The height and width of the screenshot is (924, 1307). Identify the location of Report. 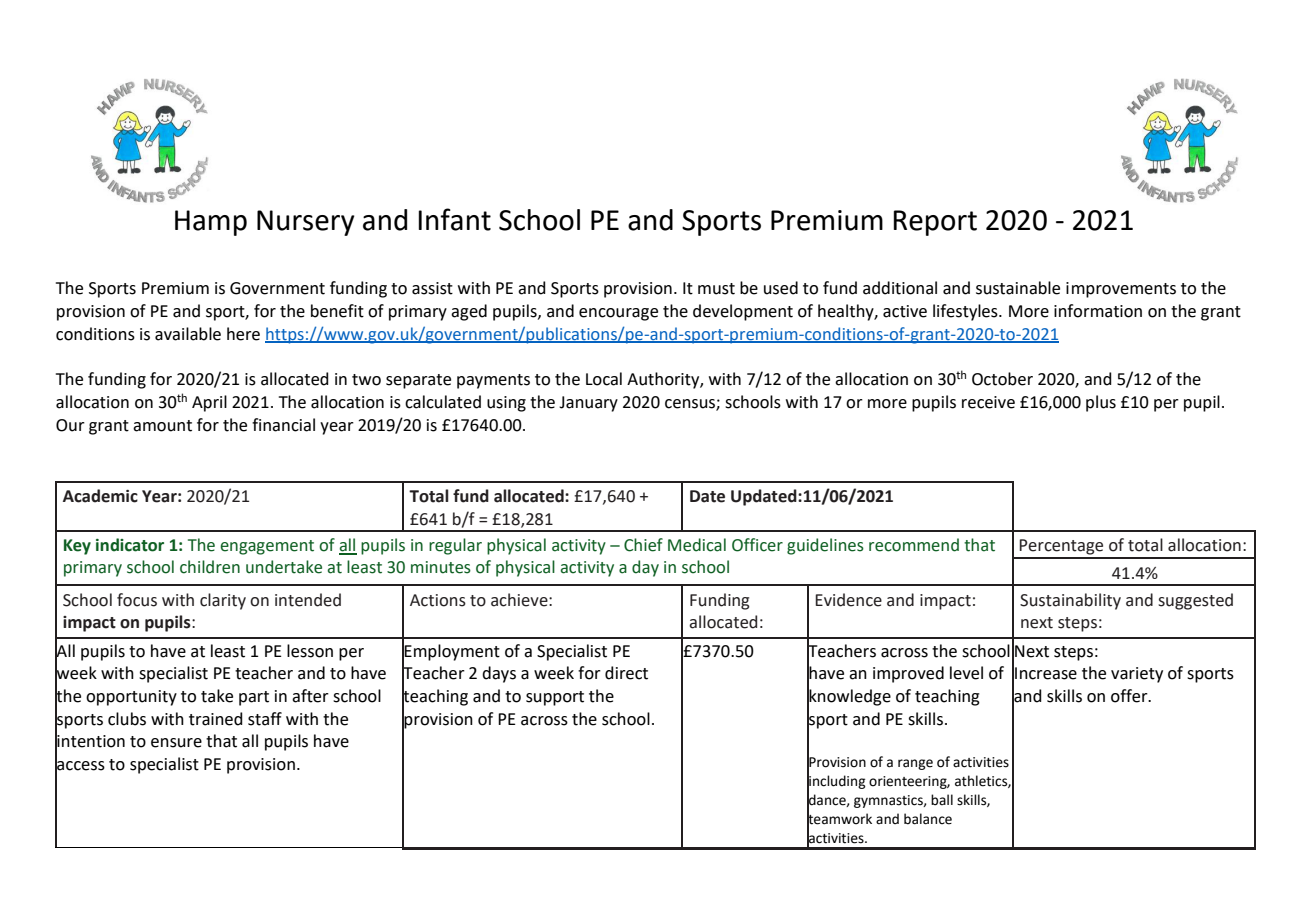
(935, 223).
